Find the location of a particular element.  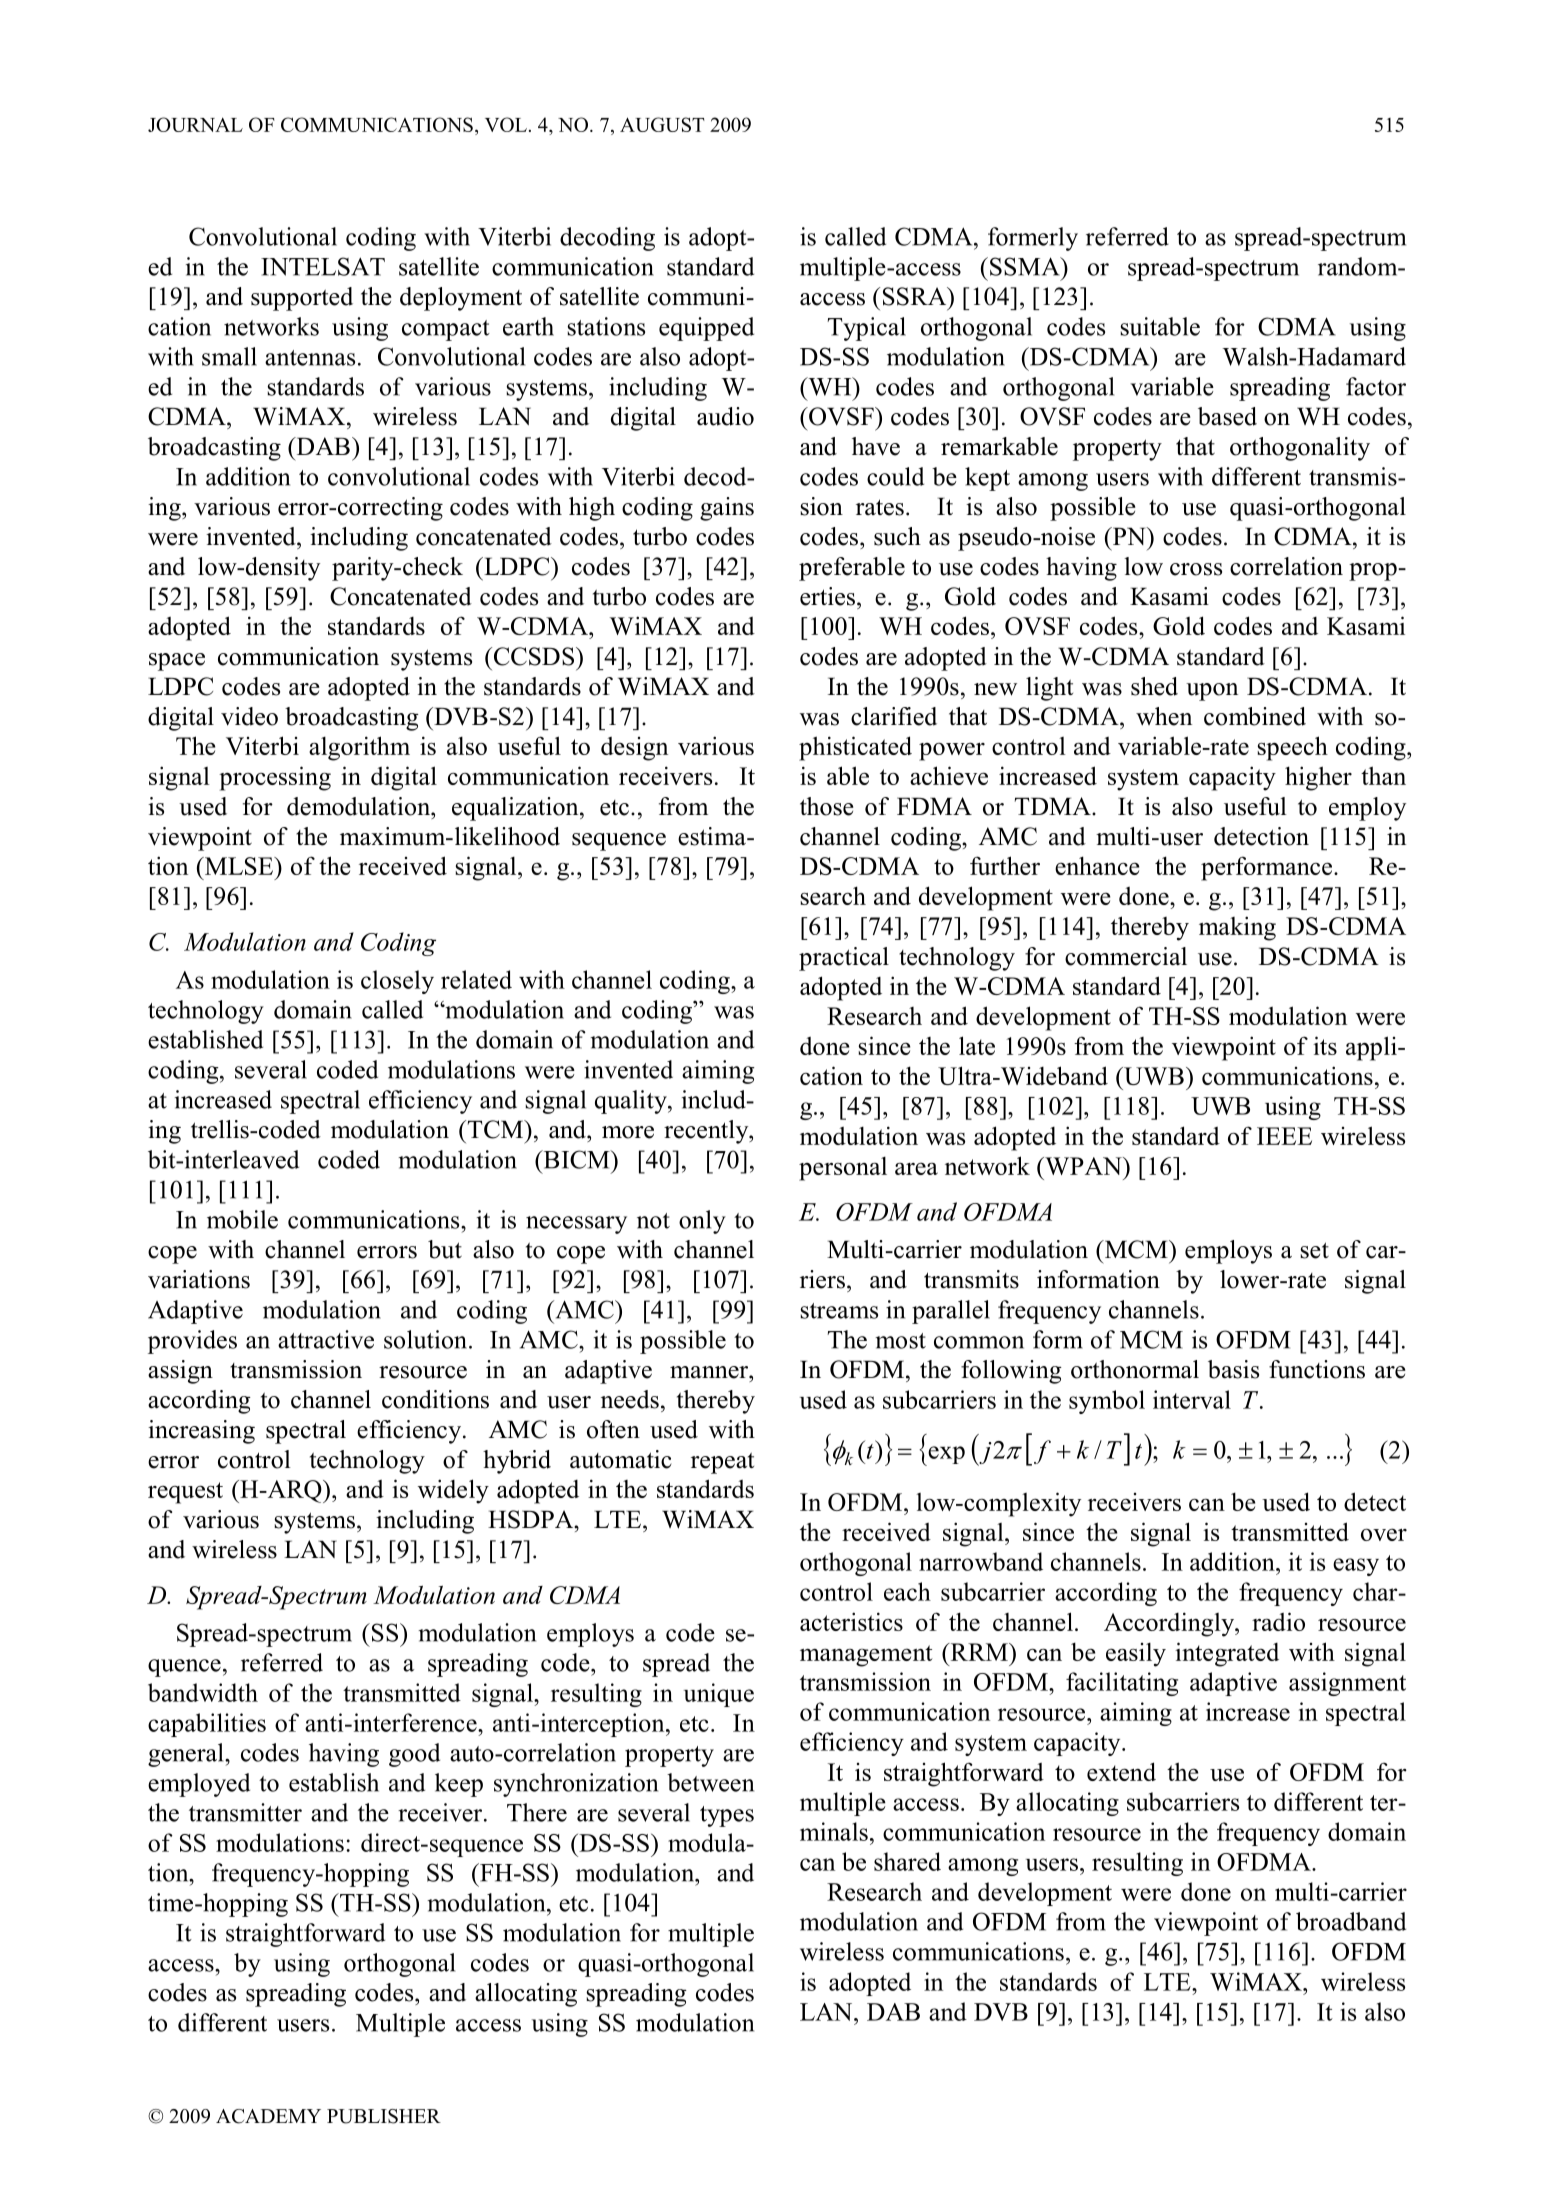

ACADEMY is located at coordinates (268, 2116).
